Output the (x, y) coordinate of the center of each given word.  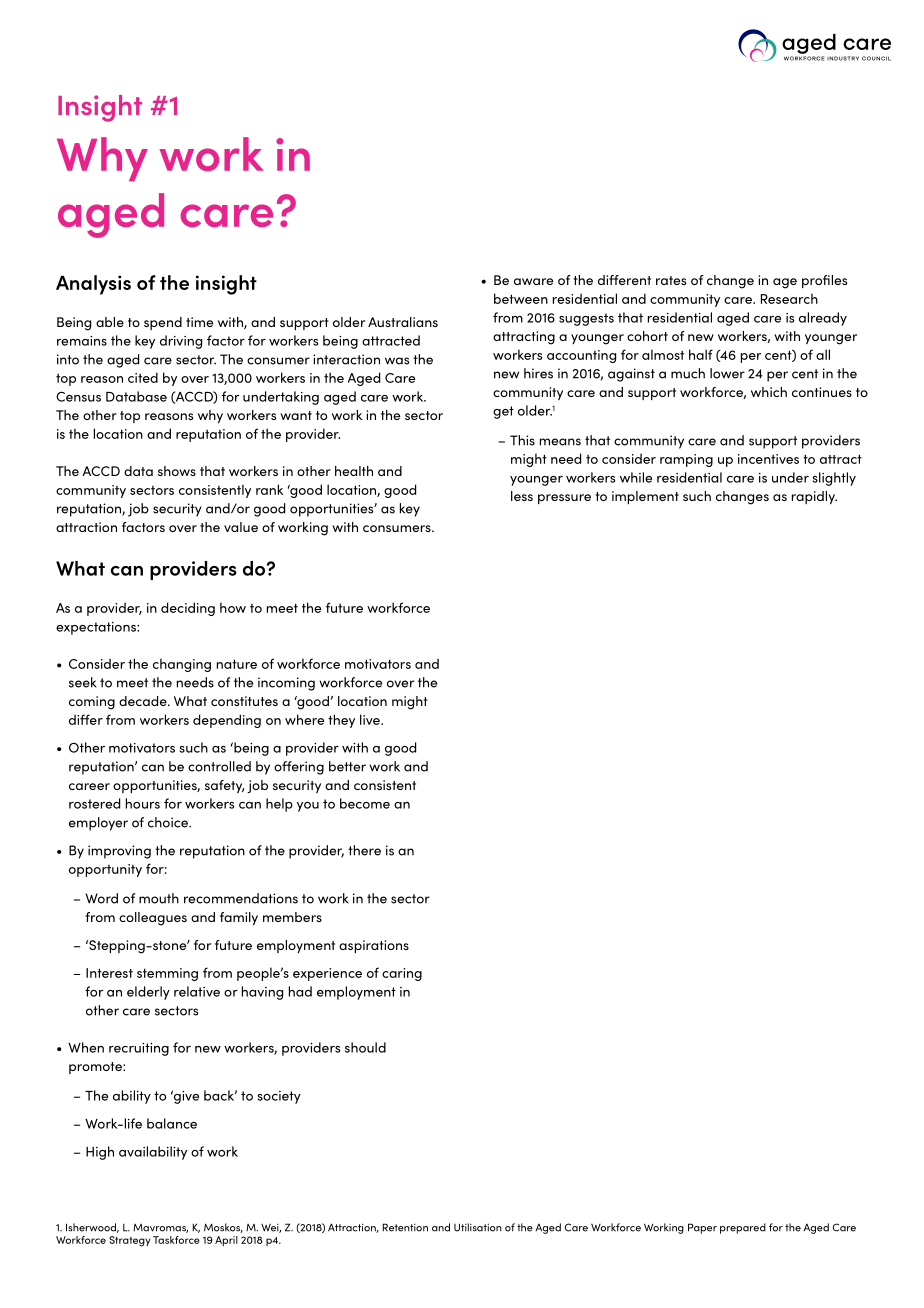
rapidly (814, 497)
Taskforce (176, 1240)
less (522, 496)
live (371, 719)
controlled (219, 766)
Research (789, 298)
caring (402, 974)
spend (163, 323)
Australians (403, 322)
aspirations (374, 946)
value (241, 527)
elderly (148, 993)
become (365, 803)
